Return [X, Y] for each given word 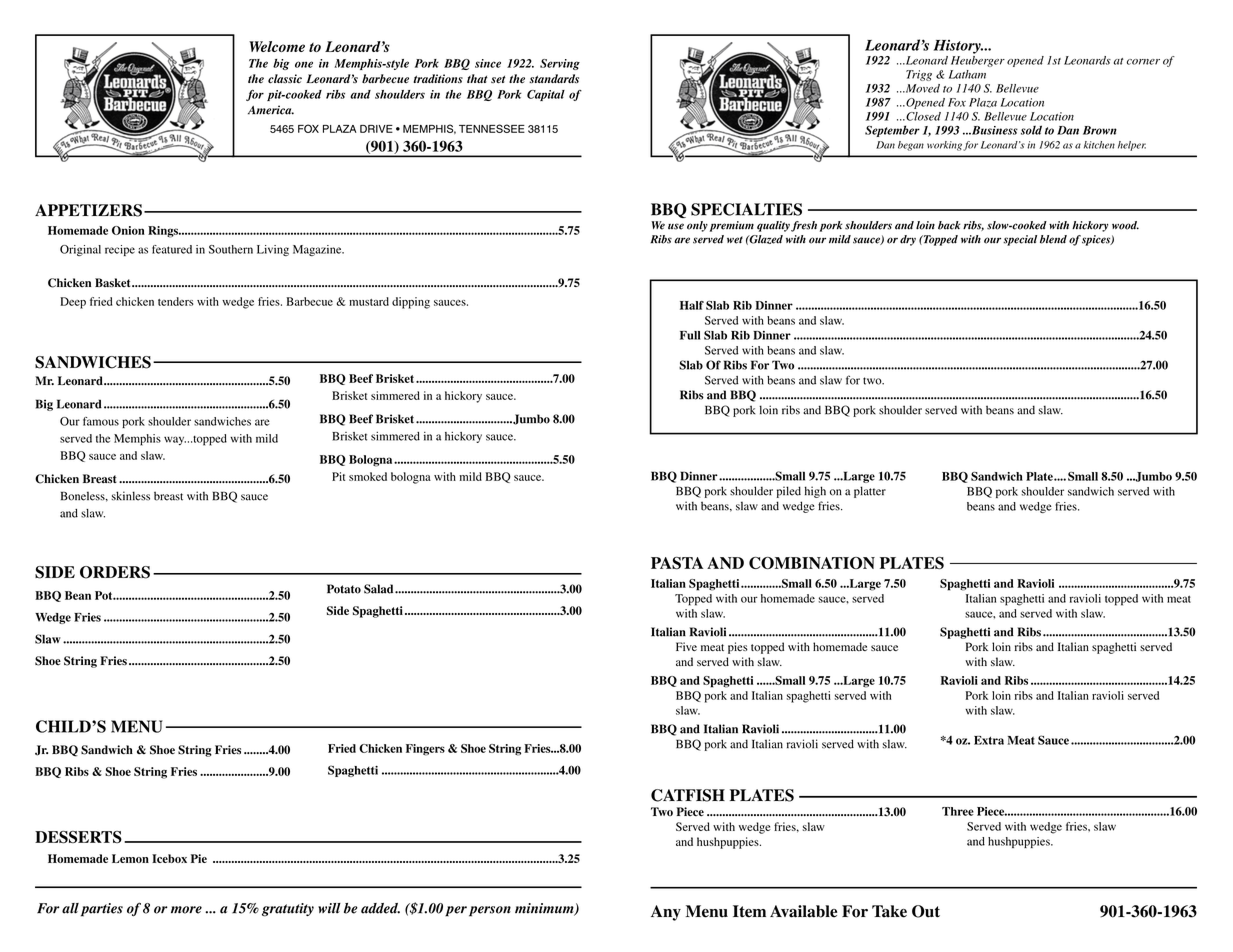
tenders [176, 301]
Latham [967, 74]
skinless [131, 496]
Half [692, 305]
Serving [560, 64]
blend [1053, 239]
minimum [545, 909]
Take [889, 911]
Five [686, 646]
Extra [989, 740]
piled [789, 492]
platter [870, 492]
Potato [344, 589]
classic [285, 79]
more [186, 910]
